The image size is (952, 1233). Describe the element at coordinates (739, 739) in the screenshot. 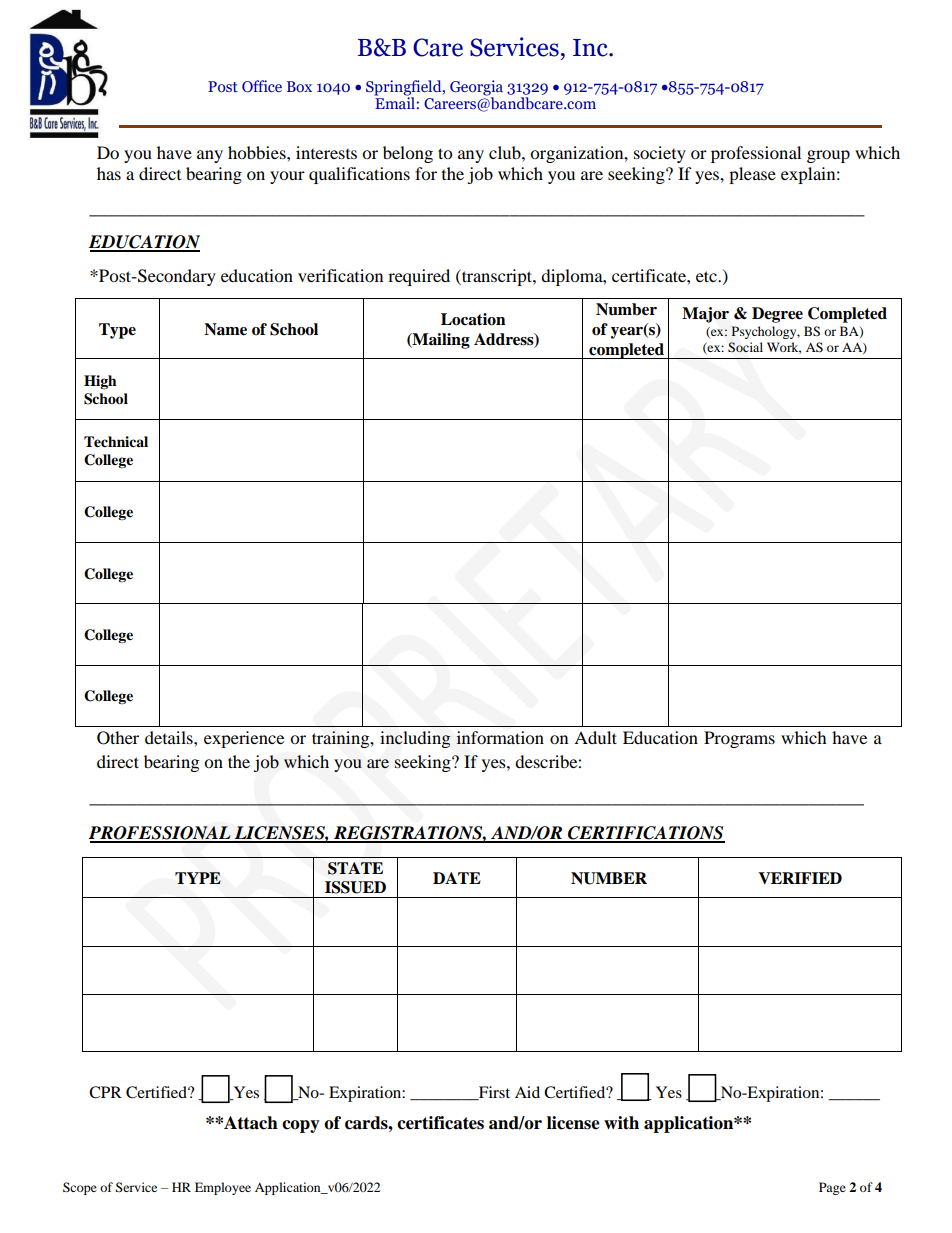

I see `Programs` at that location.
